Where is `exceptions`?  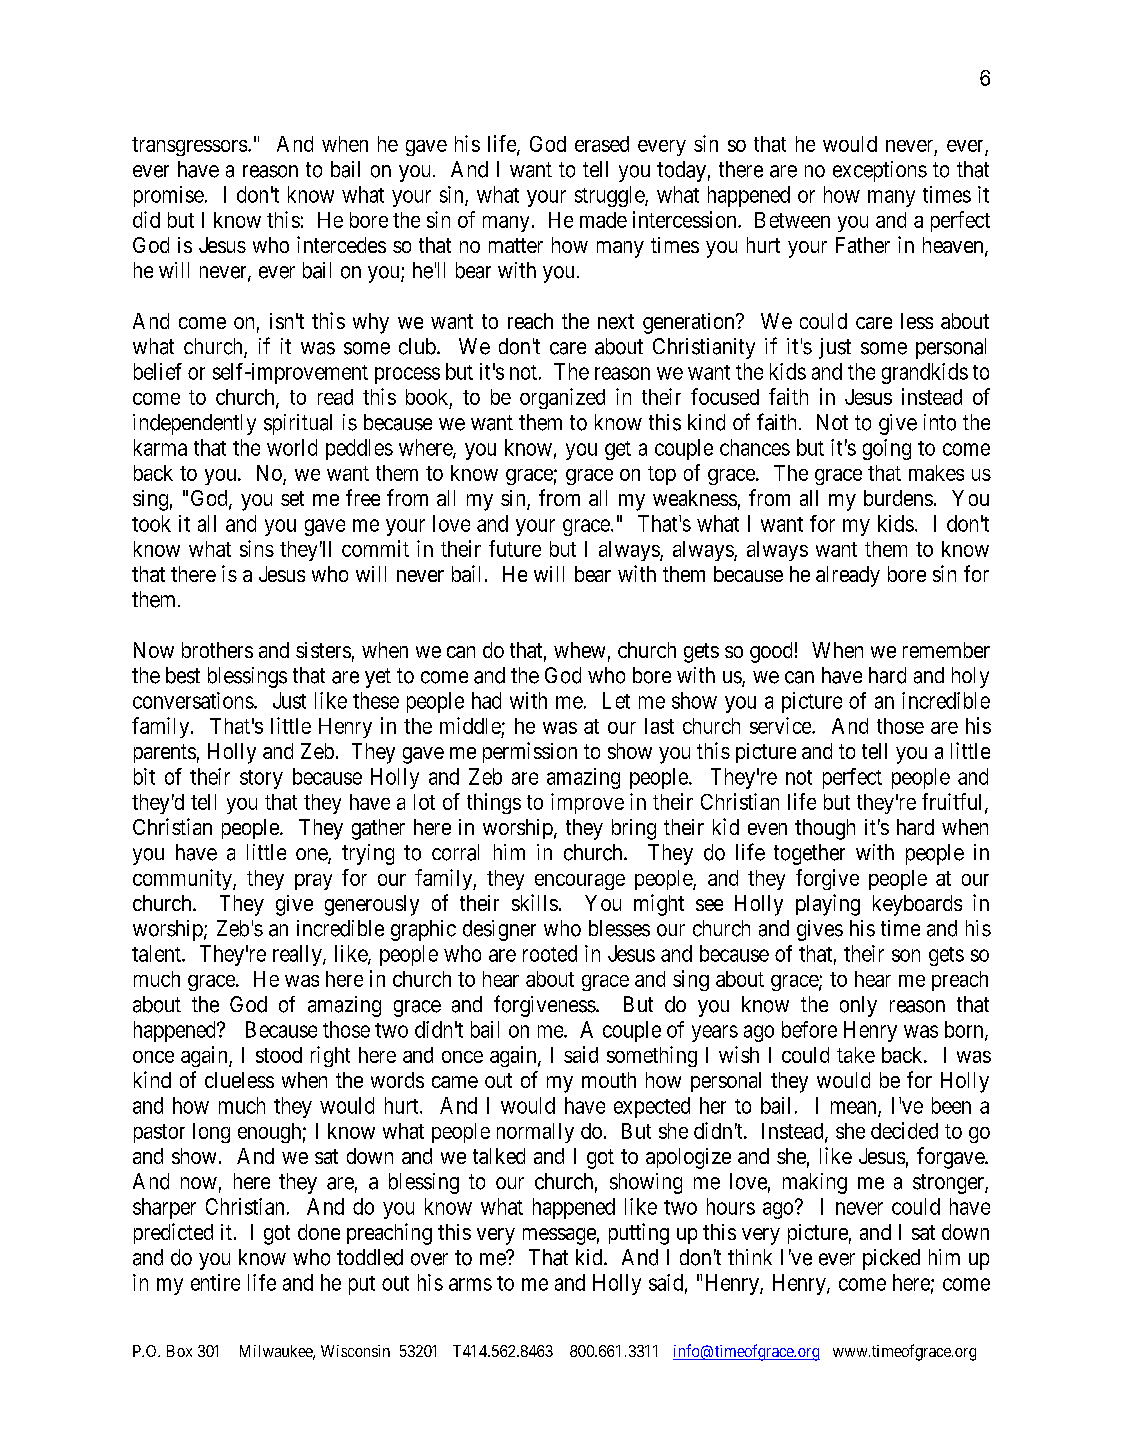 exceptions is located at coordinates (880, 171).
